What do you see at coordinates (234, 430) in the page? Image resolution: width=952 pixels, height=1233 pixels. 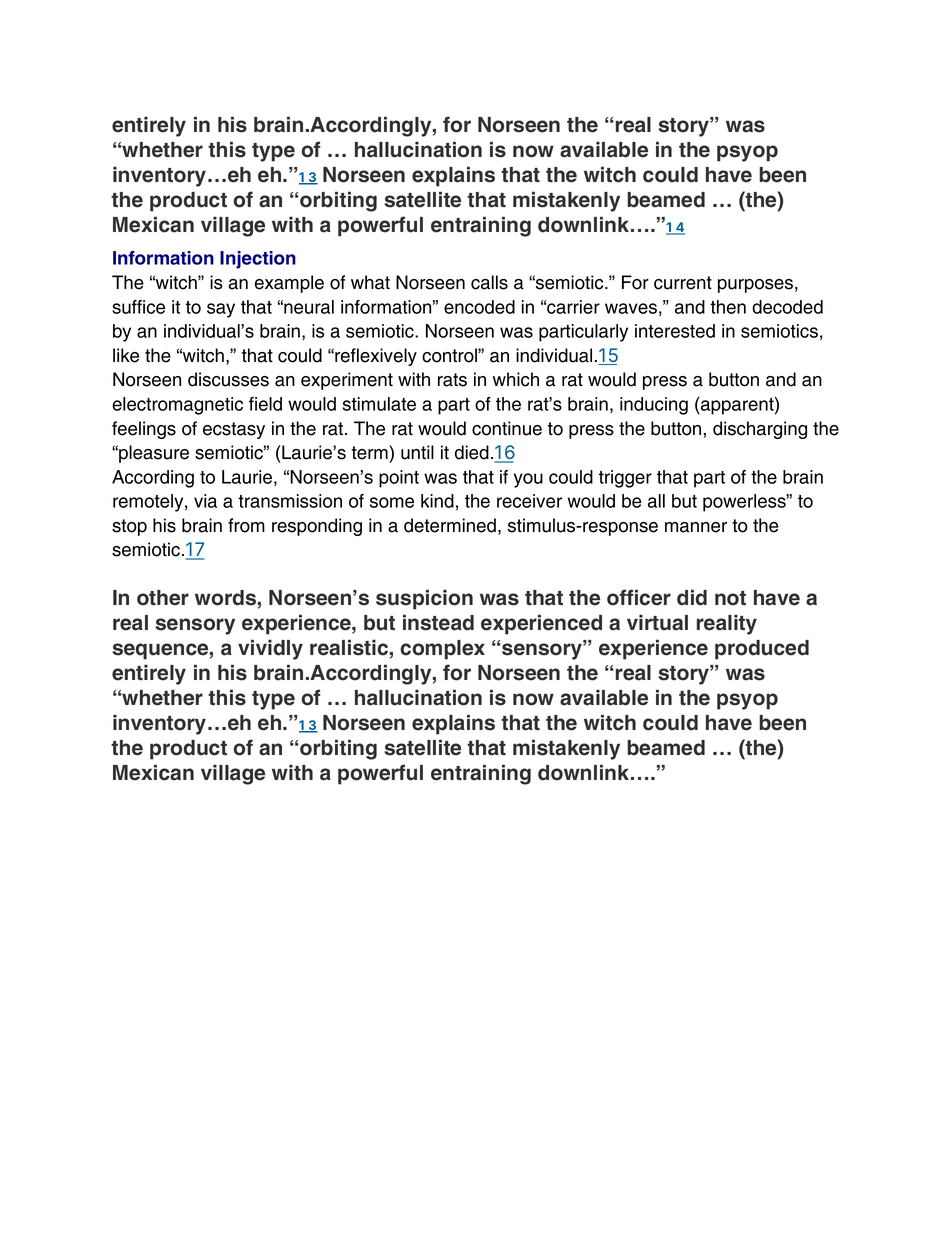 I see `ecstasy` at bounding box center [234, 430].
